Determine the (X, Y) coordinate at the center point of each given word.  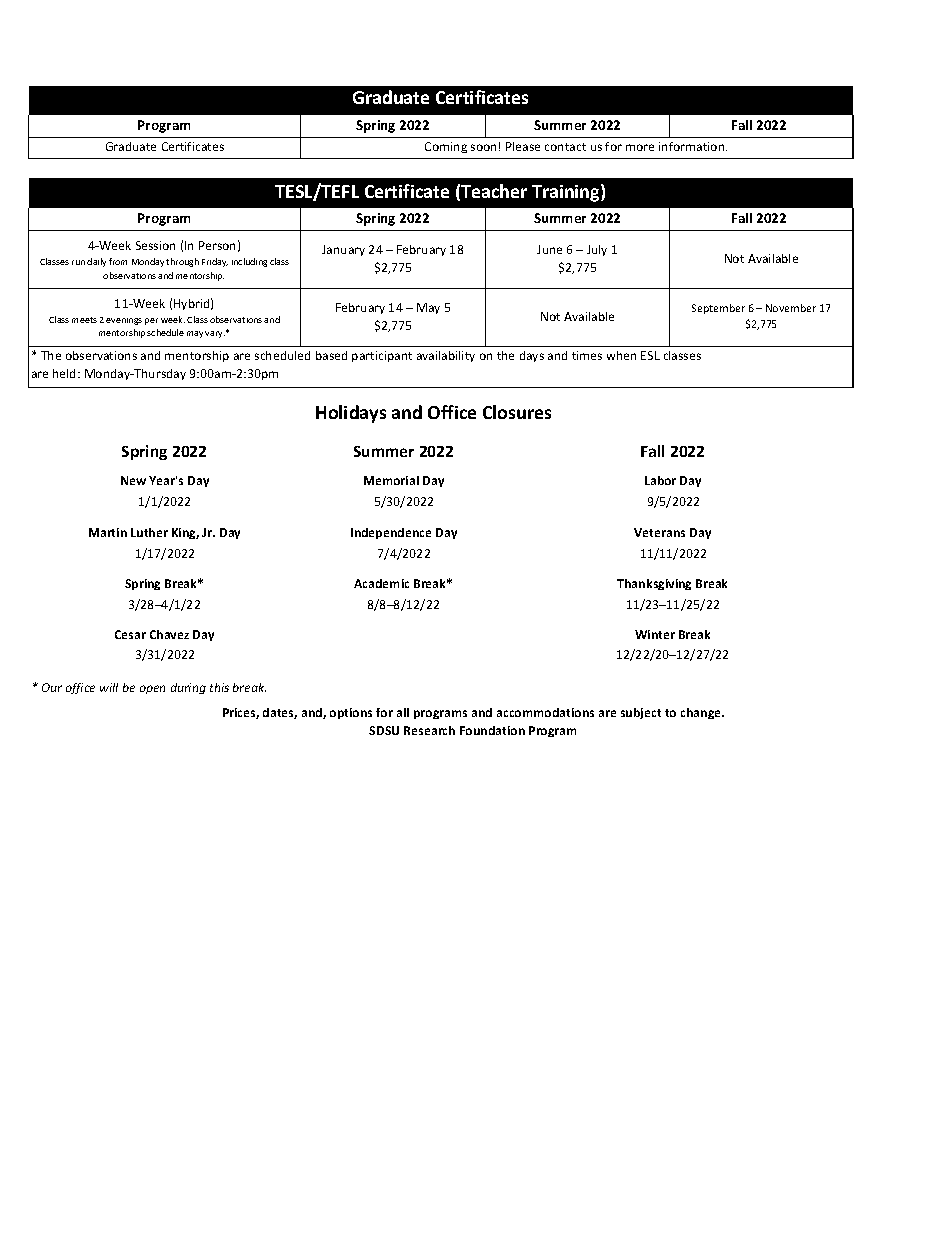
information (693, 146)
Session (155, 245)
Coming (446, 147)
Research (429, 730)
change (702, 713)
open (152, 689)
